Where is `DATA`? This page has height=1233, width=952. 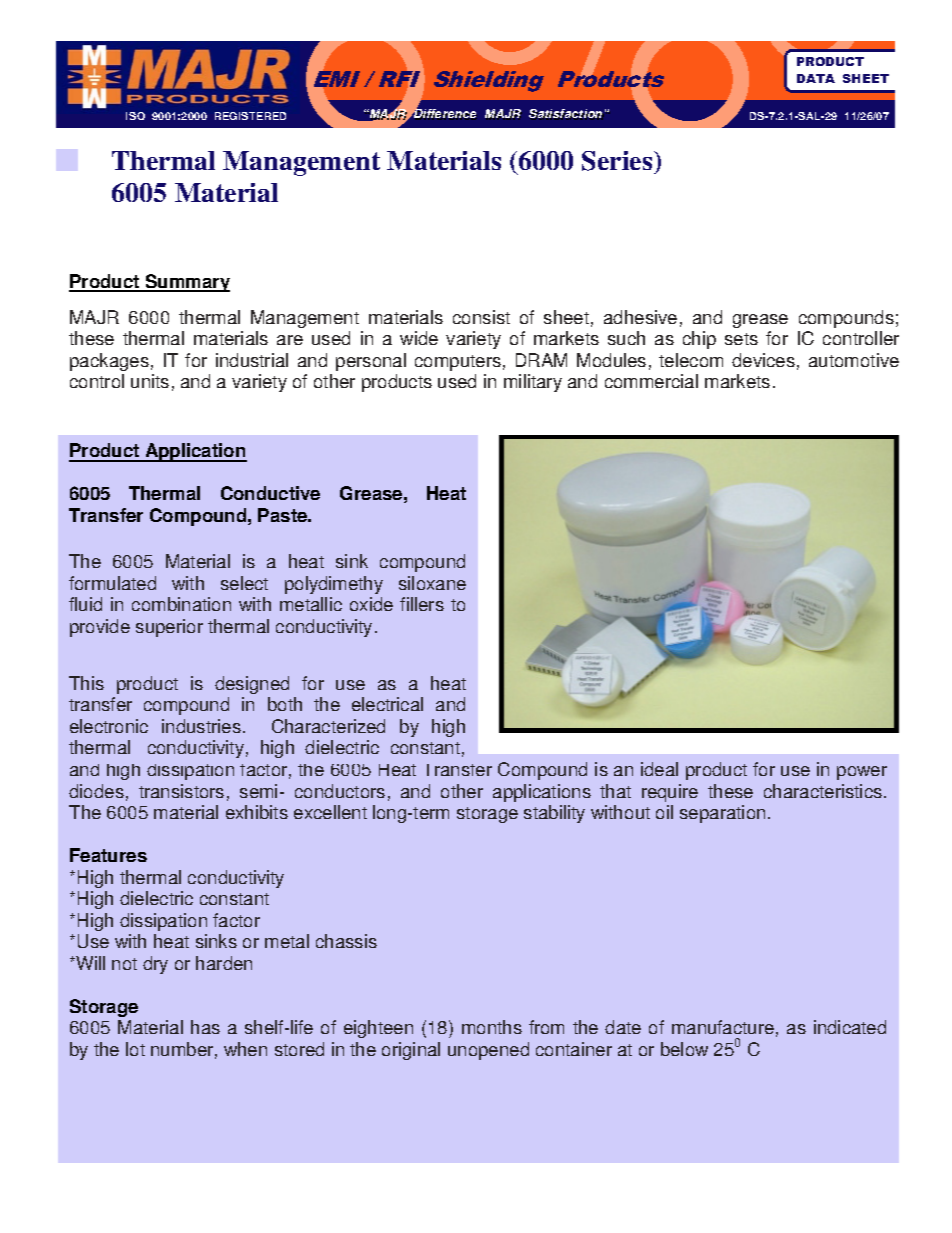 DATA is located at coordinates (816, 78).
